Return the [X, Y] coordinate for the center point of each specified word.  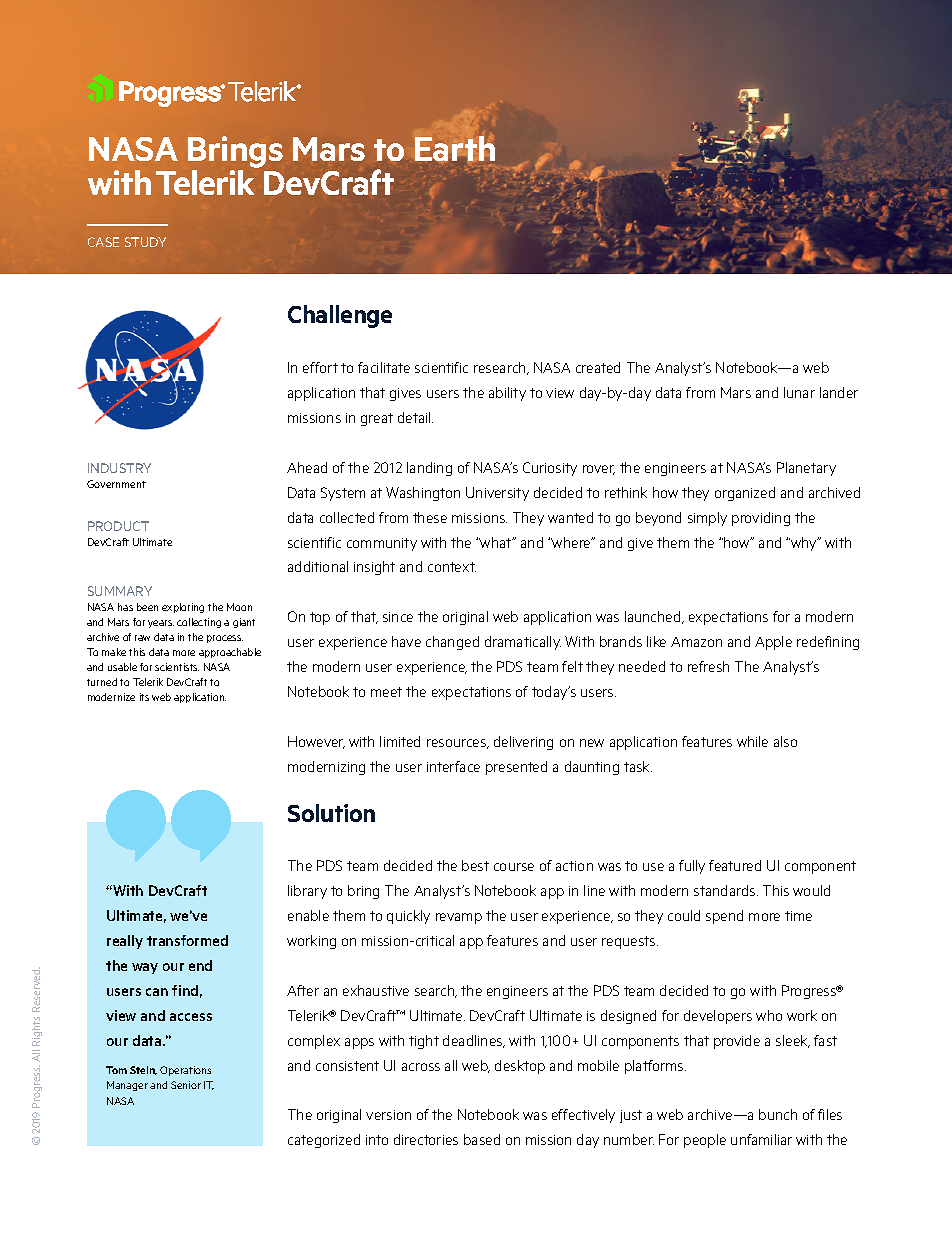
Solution [331, 813]
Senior [186, 1085]
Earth [455, 148]
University [497, 494]
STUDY [145, 242]
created [598, 367]
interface [453, 766]
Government [116, 484]
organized [745, 494]
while [752, 741]
